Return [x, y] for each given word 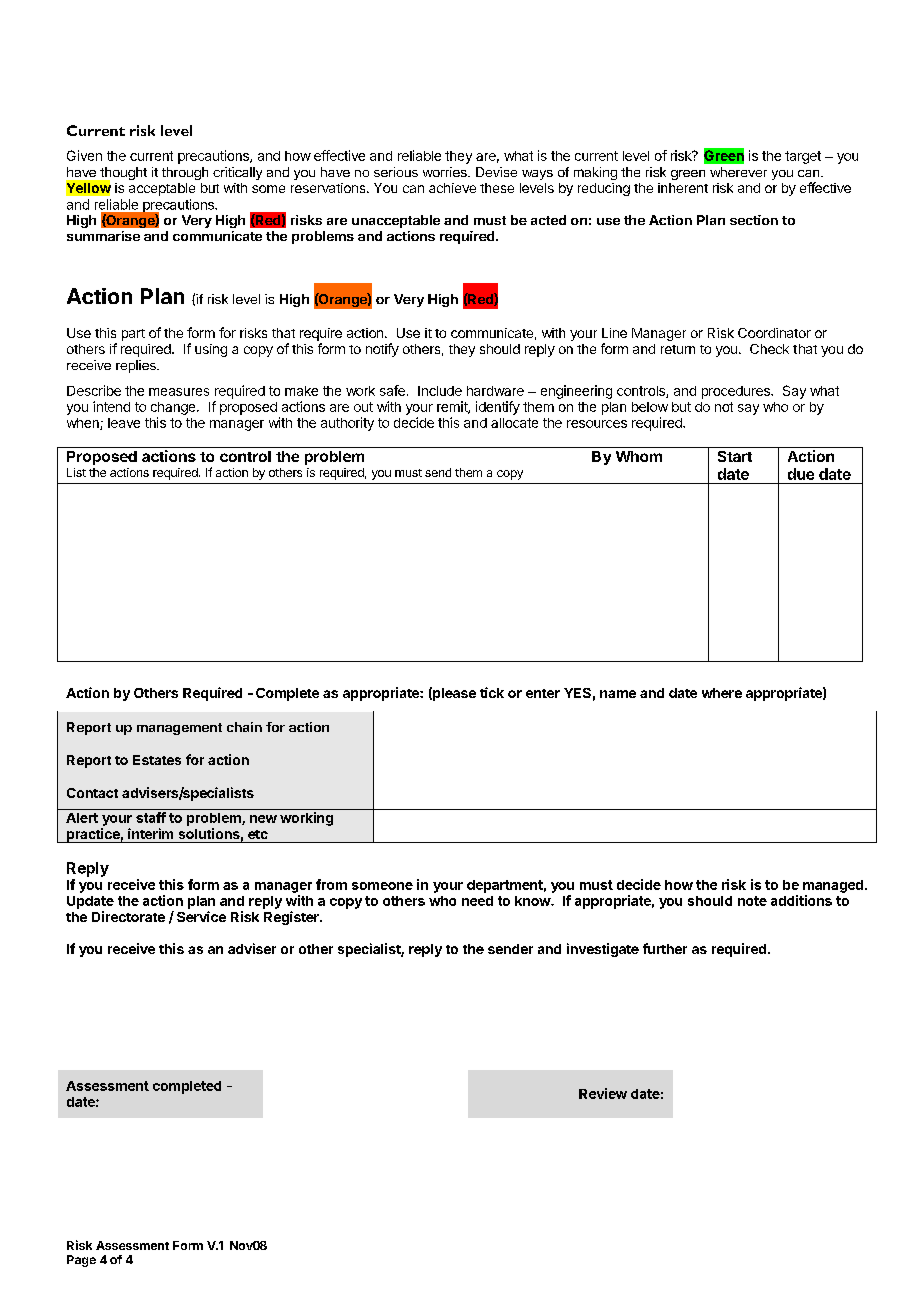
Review [603, 1093]
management [179, 729]
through [185, 173]
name [618, 694]
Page [81, 1261]
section [754, 220]
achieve [452, 188]
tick [492, 692]
